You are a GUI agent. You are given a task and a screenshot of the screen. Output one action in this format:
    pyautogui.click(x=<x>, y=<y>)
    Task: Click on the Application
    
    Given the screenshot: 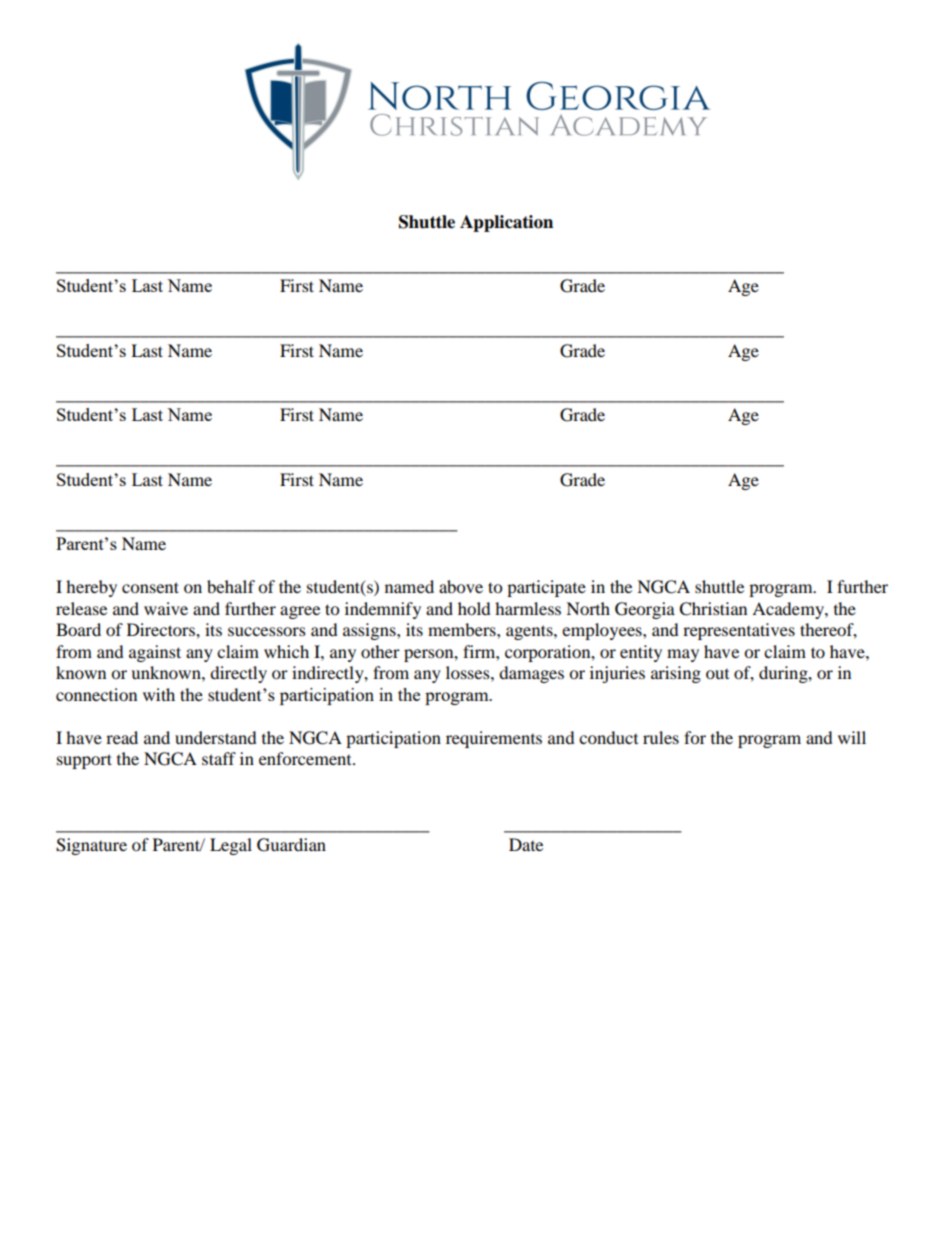 What is the action you would take?
    pyautogui.click(x=506, y=223)
